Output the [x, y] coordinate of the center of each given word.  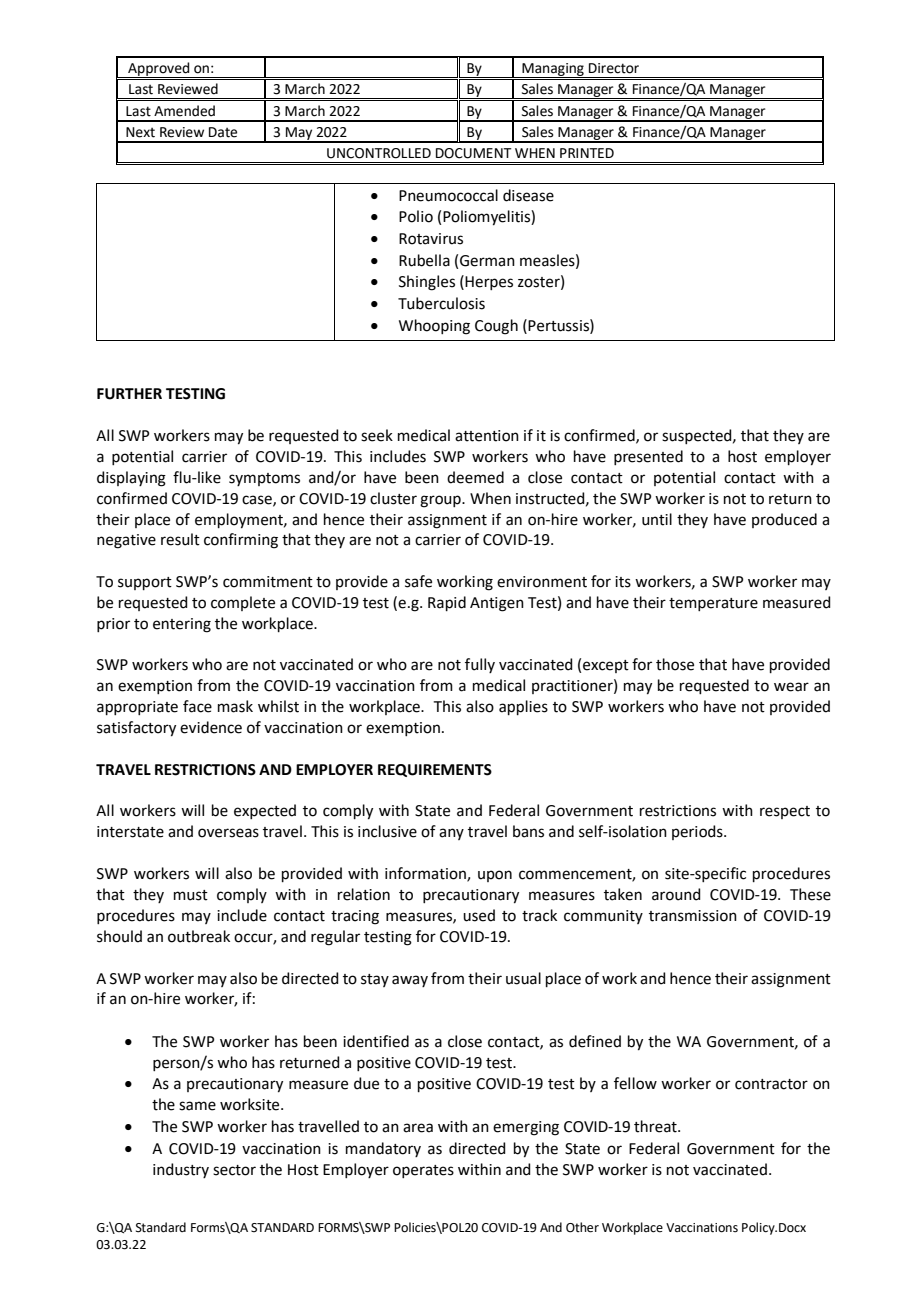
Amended [184, 111]
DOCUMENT [473, 153]
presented [648, 457]
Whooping [434, 327]
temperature [713, 604]
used [479, 915]
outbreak [199, 936]
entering [182, 625]
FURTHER [129, 394]
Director [614, 68]
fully [480, 665]
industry [181, 1170]
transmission [693, 916]
